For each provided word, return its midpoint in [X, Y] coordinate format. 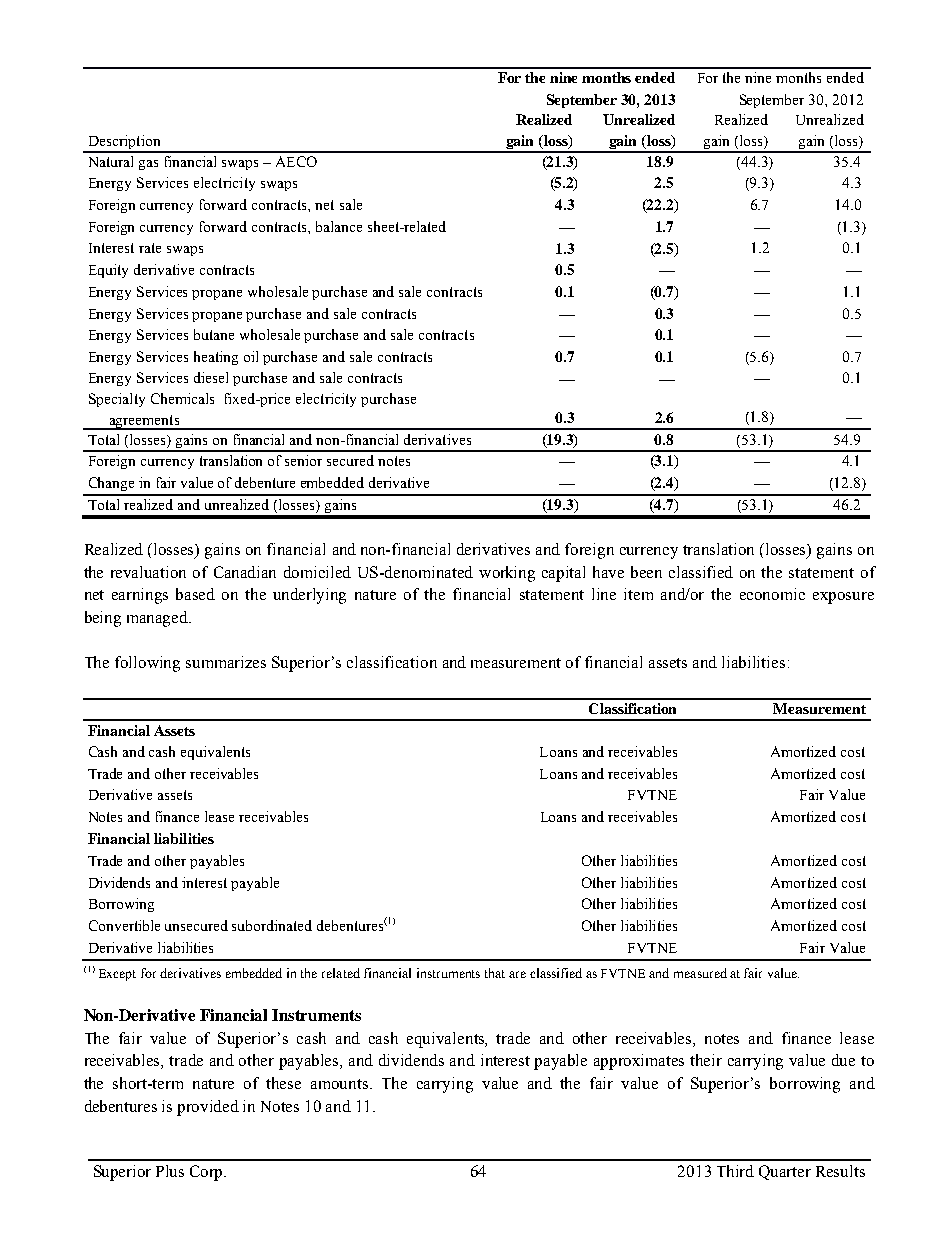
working [507, 574]
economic [772, 594]
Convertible [124, 925]
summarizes [226, 662]
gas [148, 165]
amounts [341, 1084]
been [646, 572]
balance [339, 226]
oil [251, 356]
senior [303, 460]
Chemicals [182, 398]
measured [700, 973]
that [495, 973]
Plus [170, 1171]
